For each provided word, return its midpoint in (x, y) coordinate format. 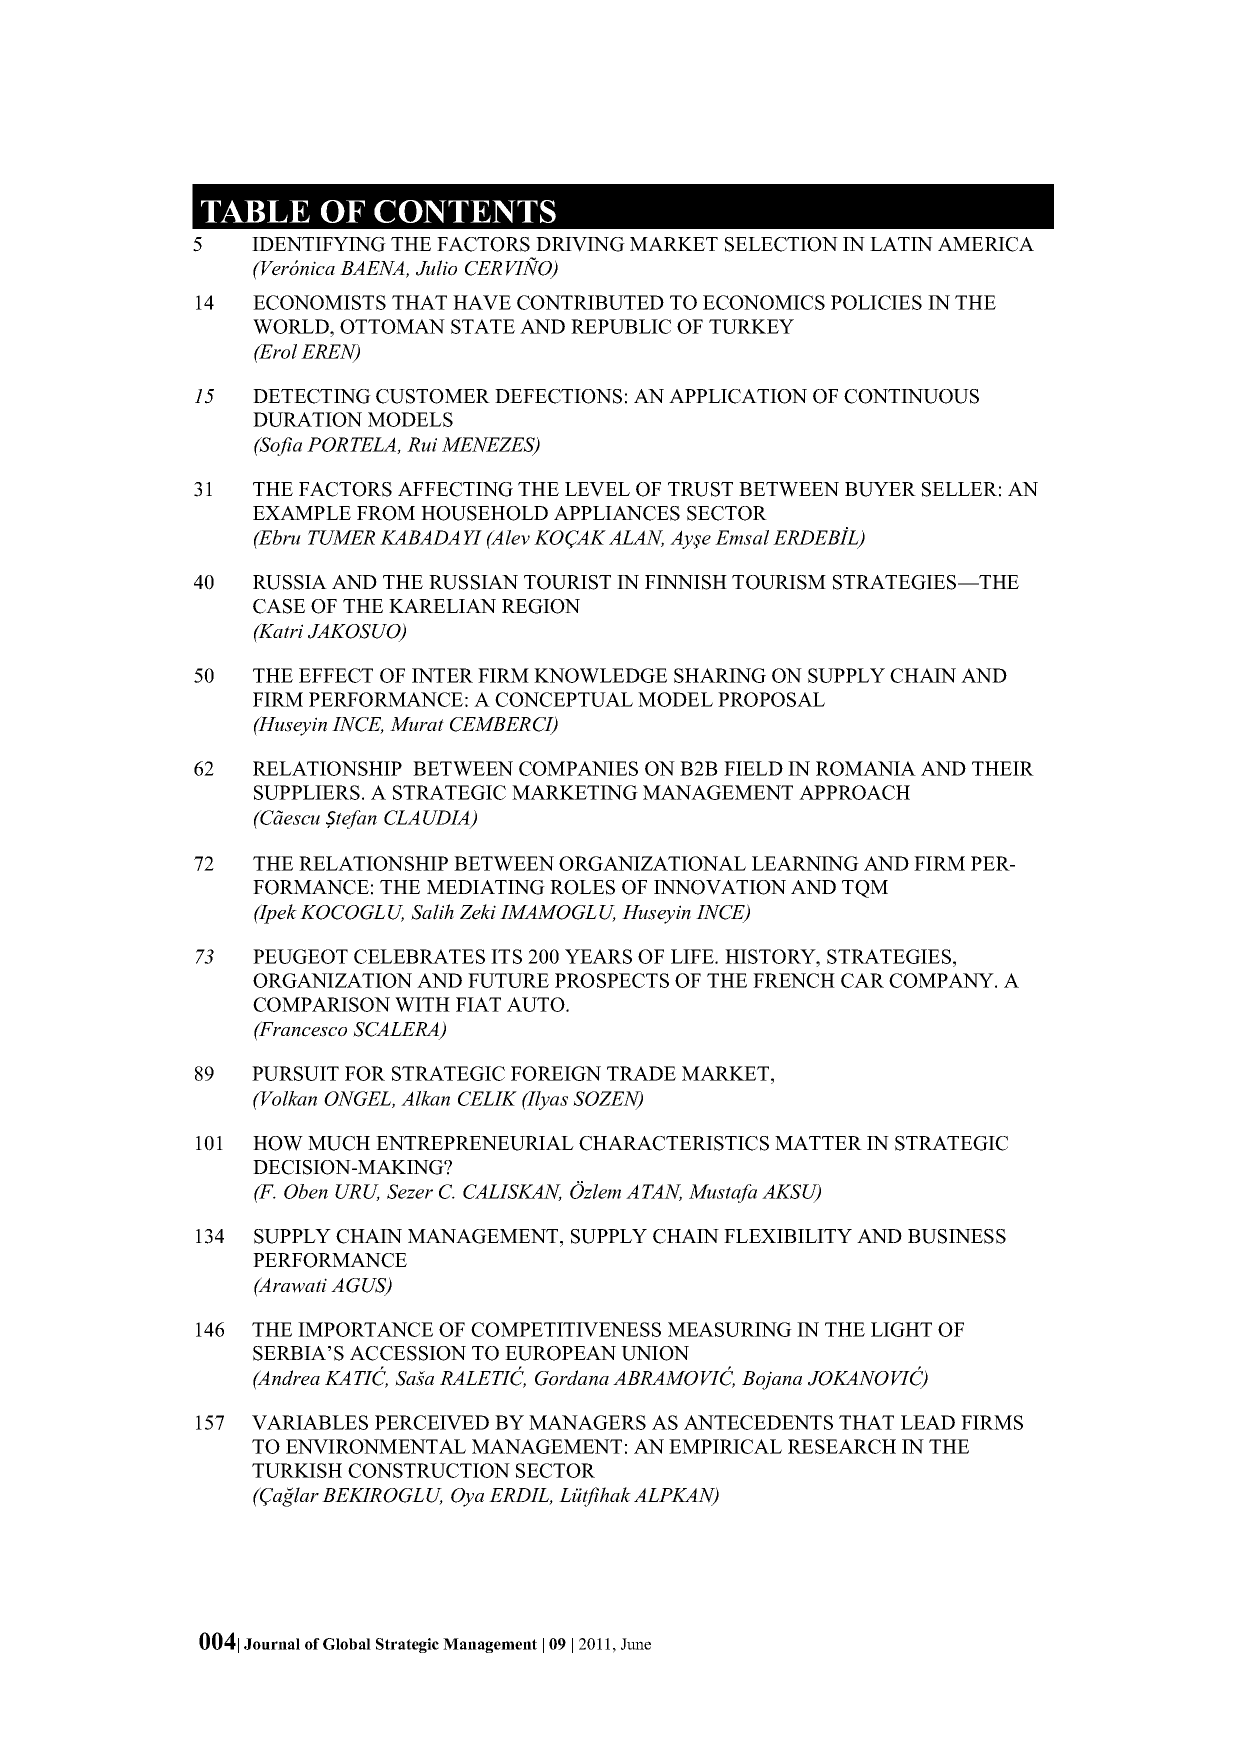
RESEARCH (842, 1446)
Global (347, 1644)
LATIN (901, 244)
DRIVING (580, 244)
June (636, 1644)
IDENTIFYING (319, 244)
